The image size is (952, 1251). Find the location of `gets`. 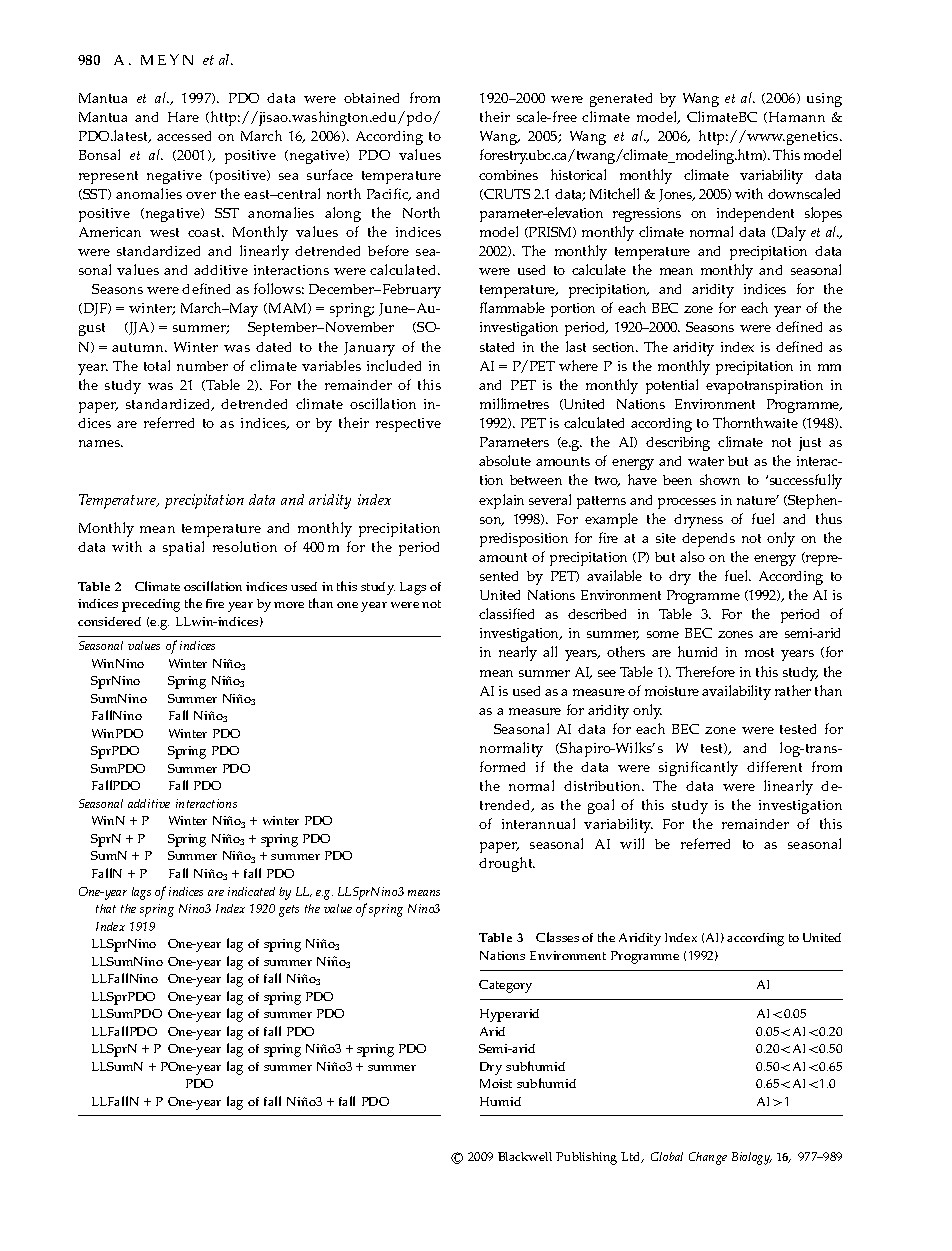

gets is located at coordinates (289, 911).
